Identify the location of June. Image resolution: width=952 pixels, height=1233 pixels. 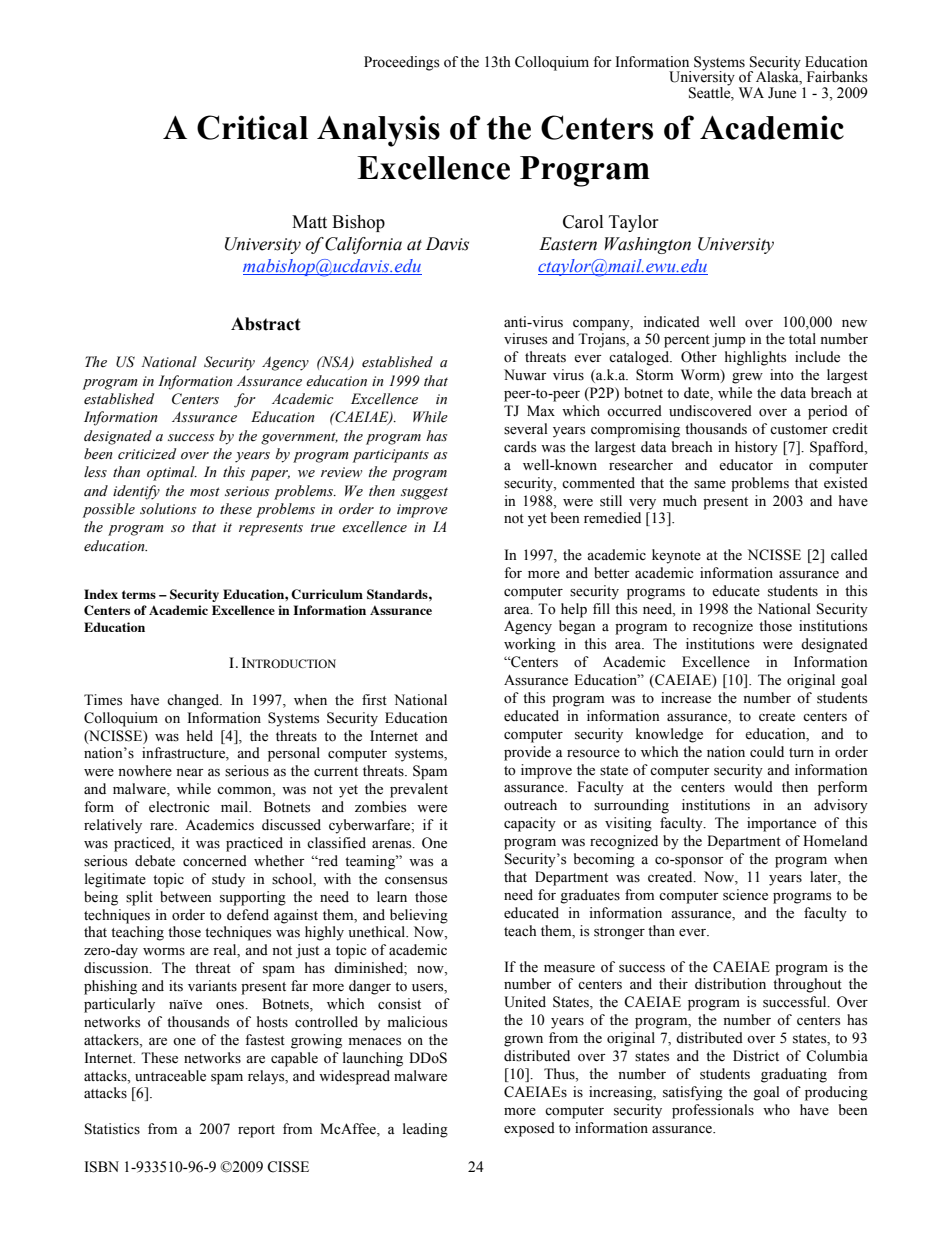
(782, 93).
